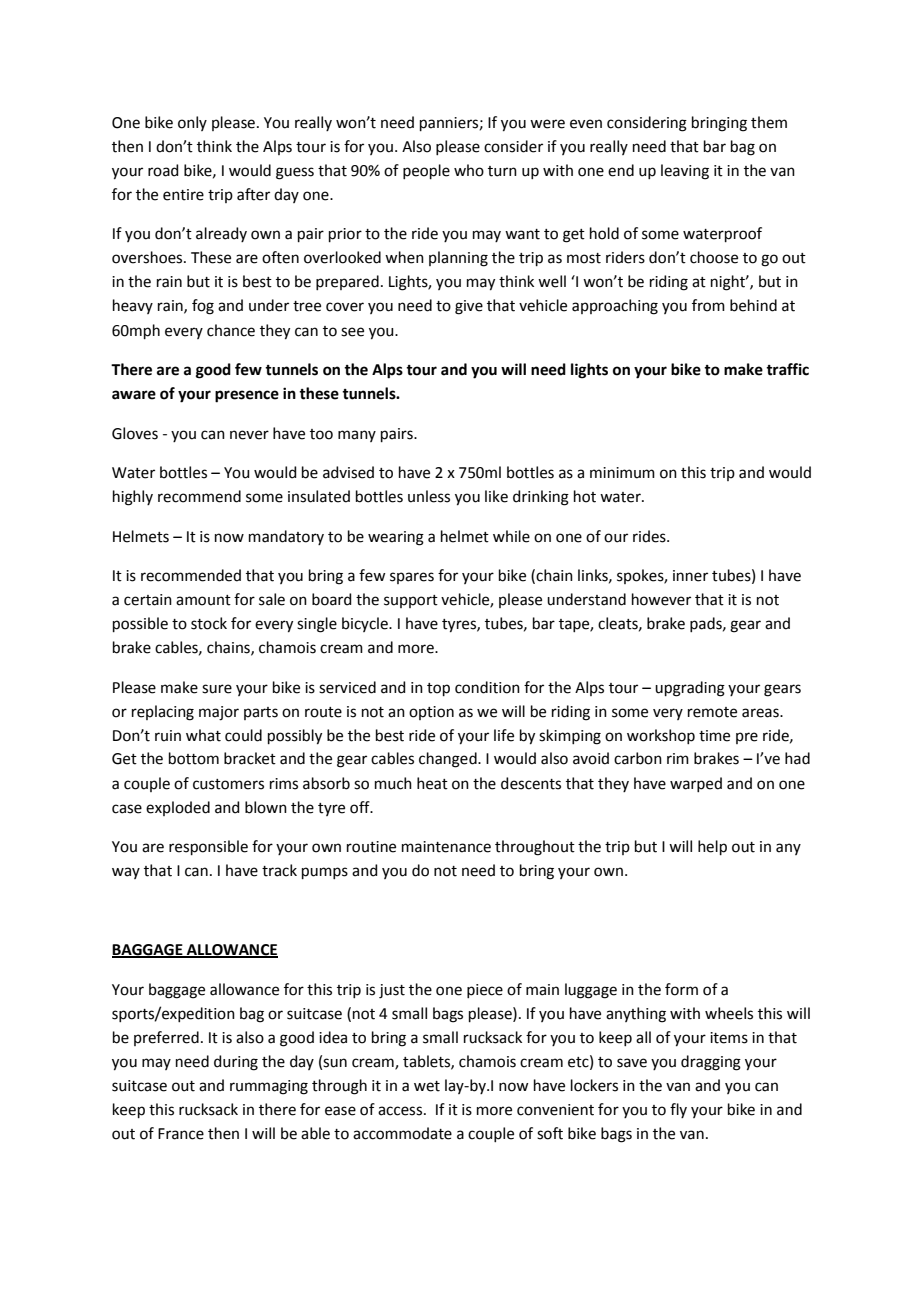 The width and height of the screenshot is (924, 1308). What do you see at coordinates (209, 623) in the screenshot?
I see `stock` at bounding box center [209, 623].
